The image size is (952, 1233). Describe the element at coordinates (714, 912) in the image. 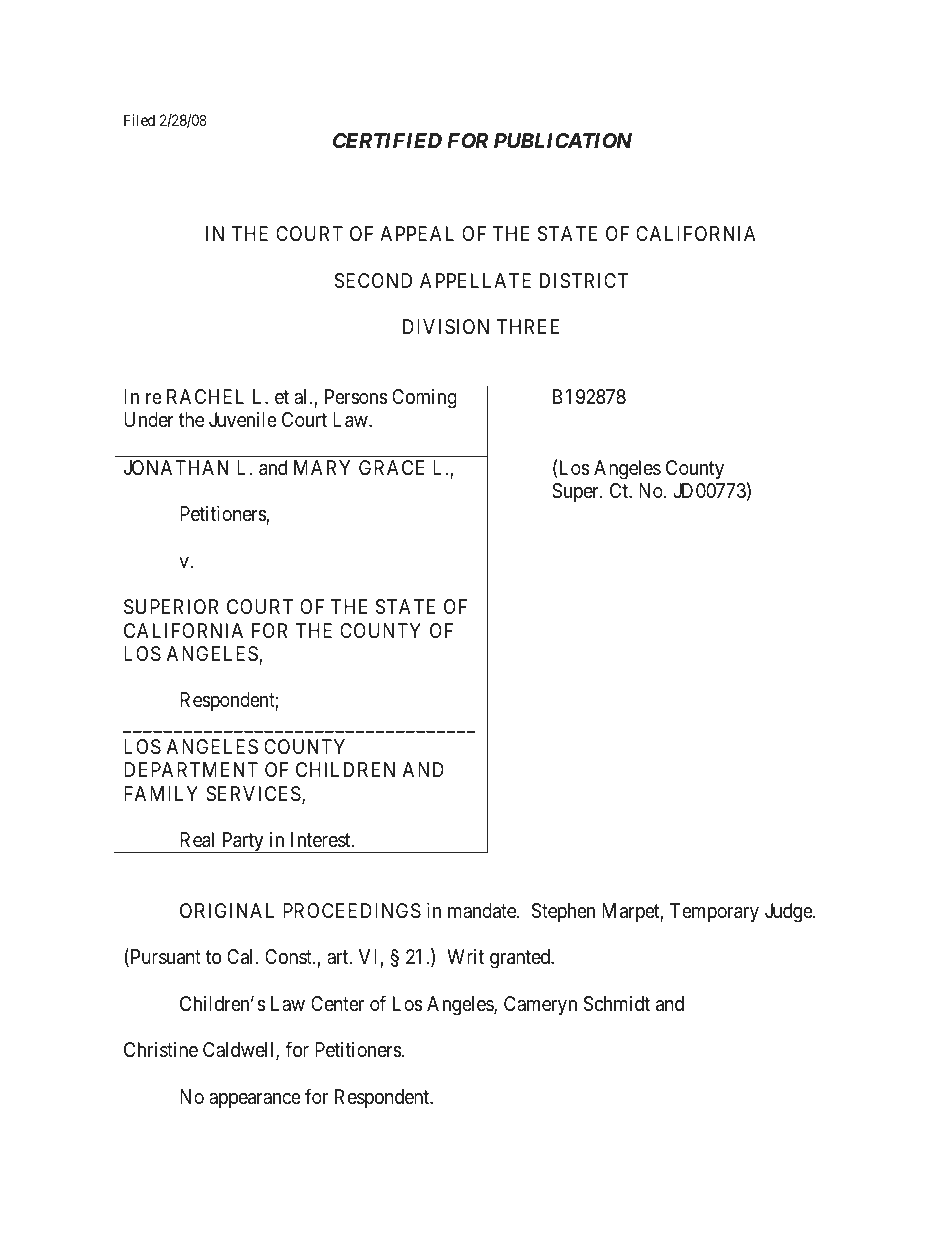

I see `Temporary` at that location.
